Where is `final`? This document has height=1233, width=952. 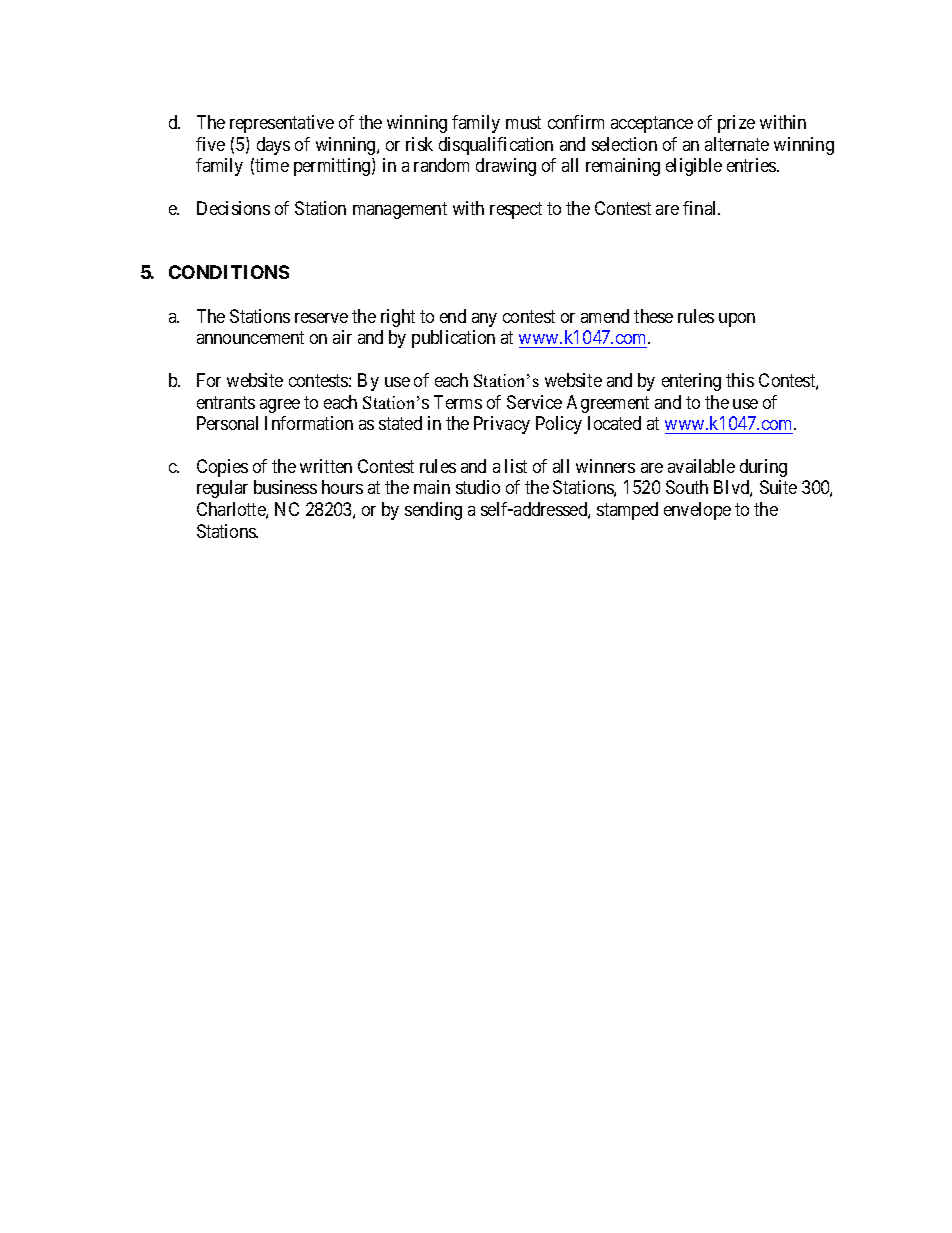
final is located at coordinates (701, 208).
